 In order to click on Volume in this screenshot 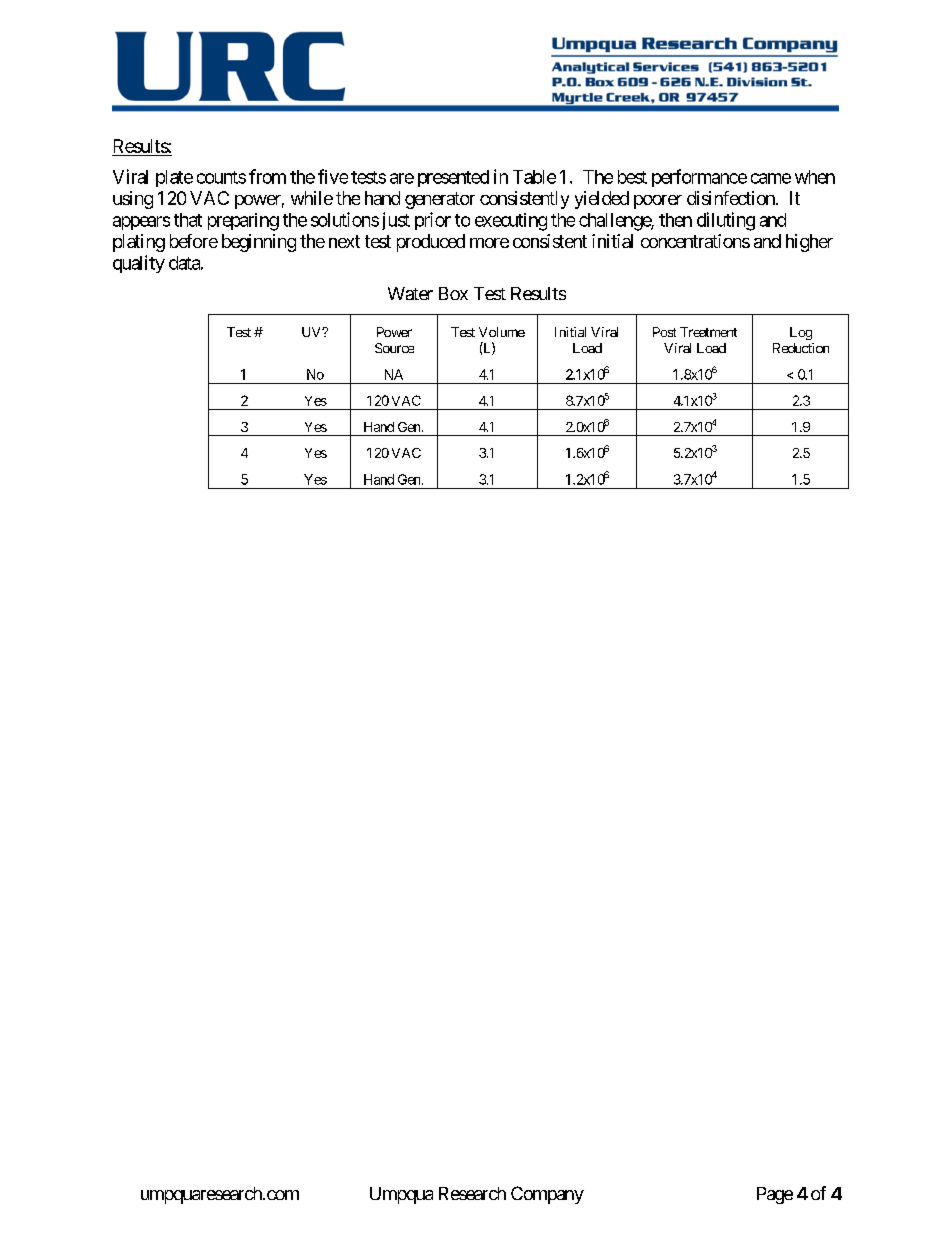, I will do `click(502, 332)`.
